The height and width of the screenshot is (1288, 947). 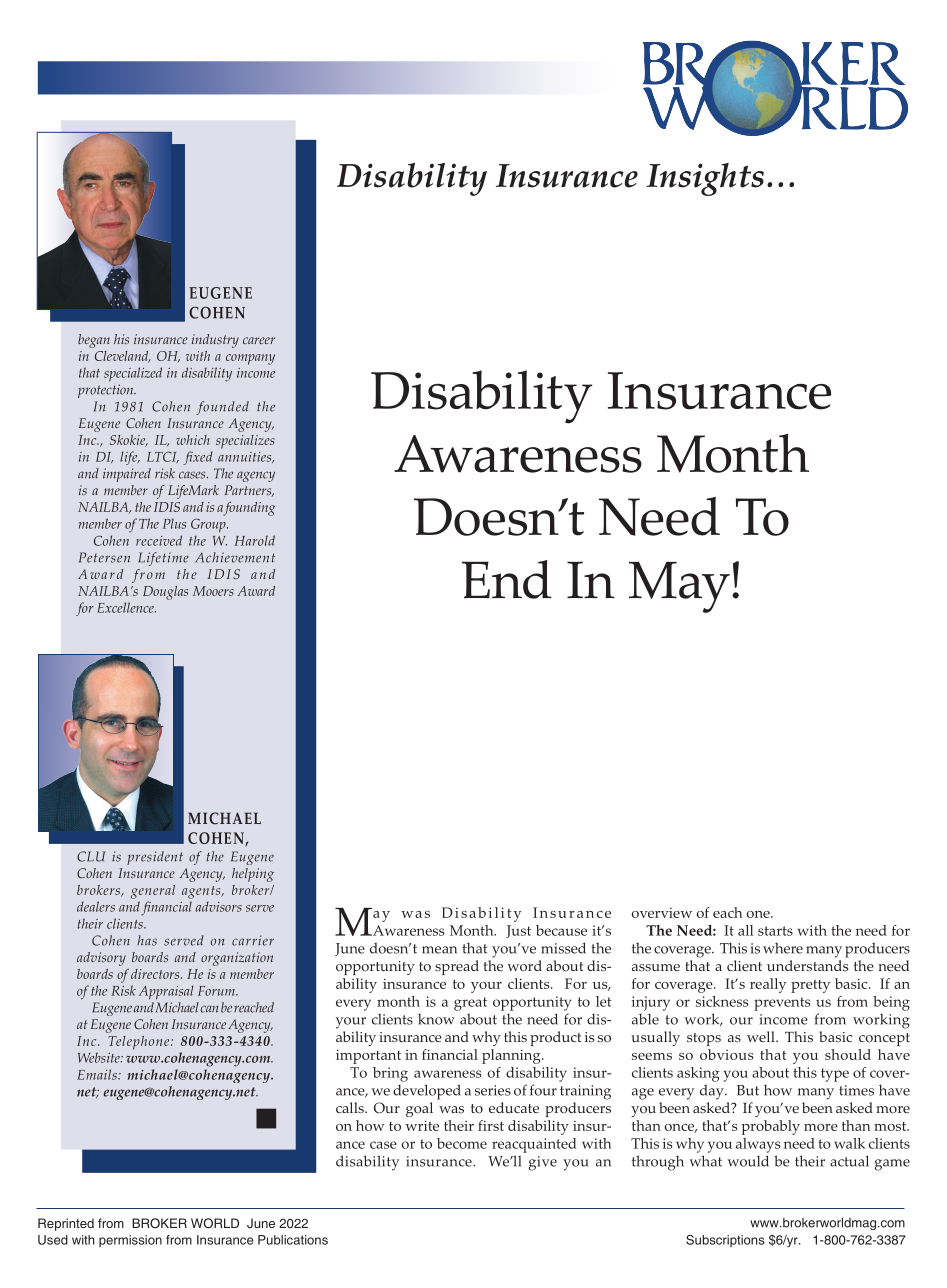 What do you see at coordinates (130, 1241) in the screenshot?
I see `permission` at bounding box center [130, 1241].
